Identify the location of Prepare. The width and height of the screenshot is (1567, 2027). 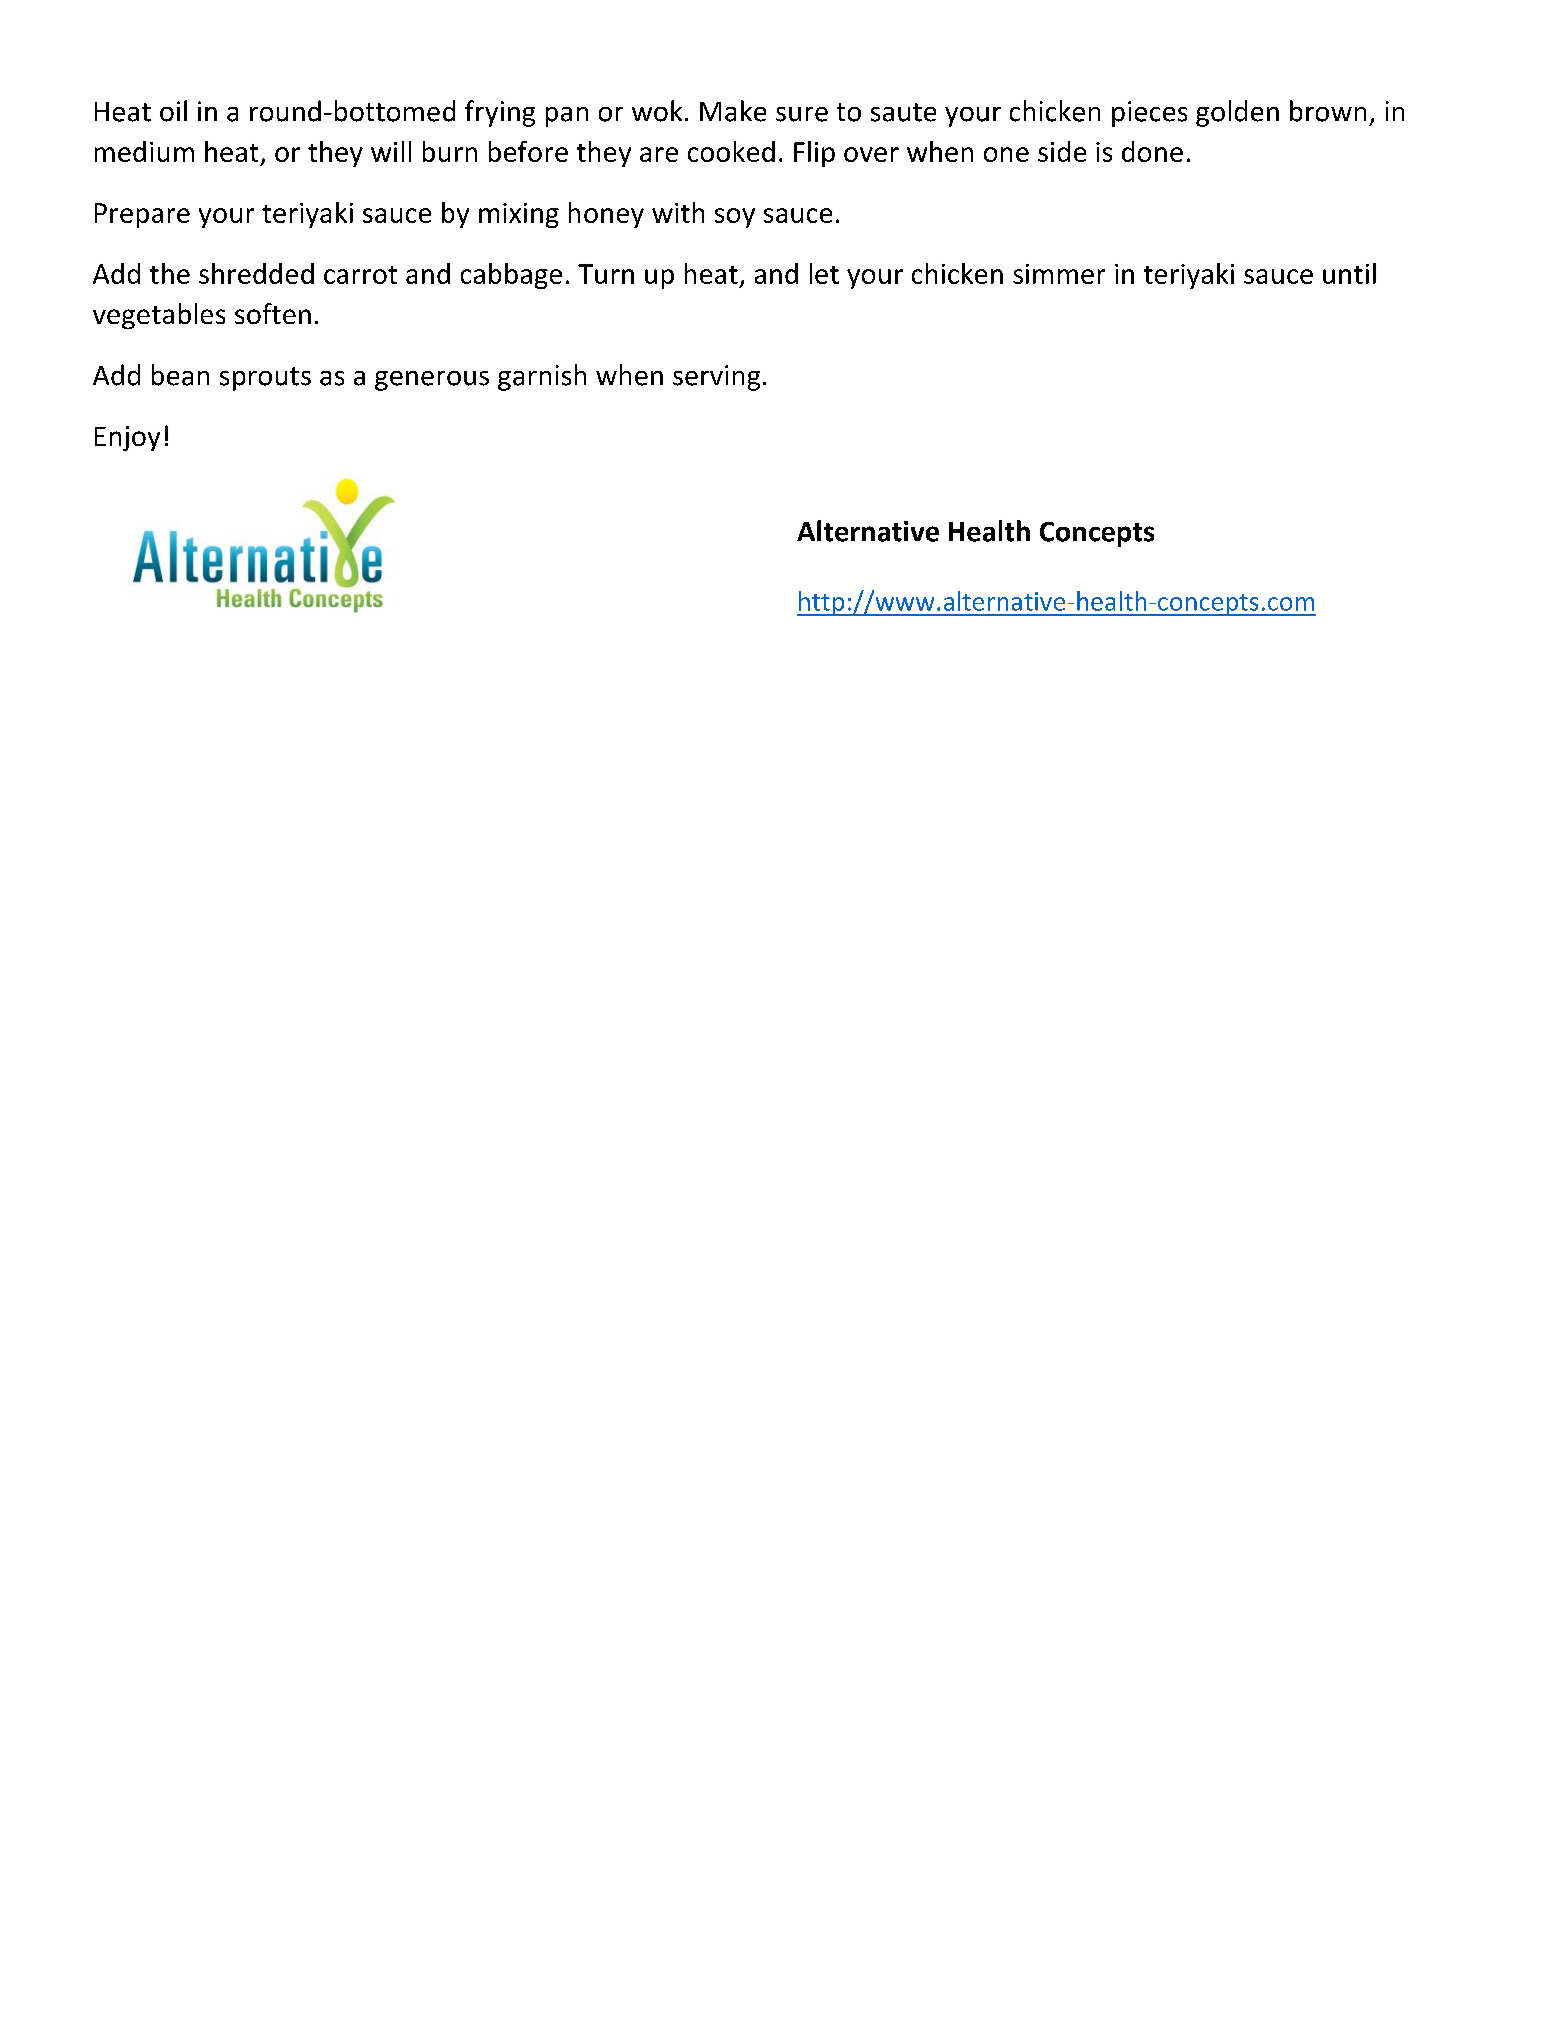
(142, 215).
